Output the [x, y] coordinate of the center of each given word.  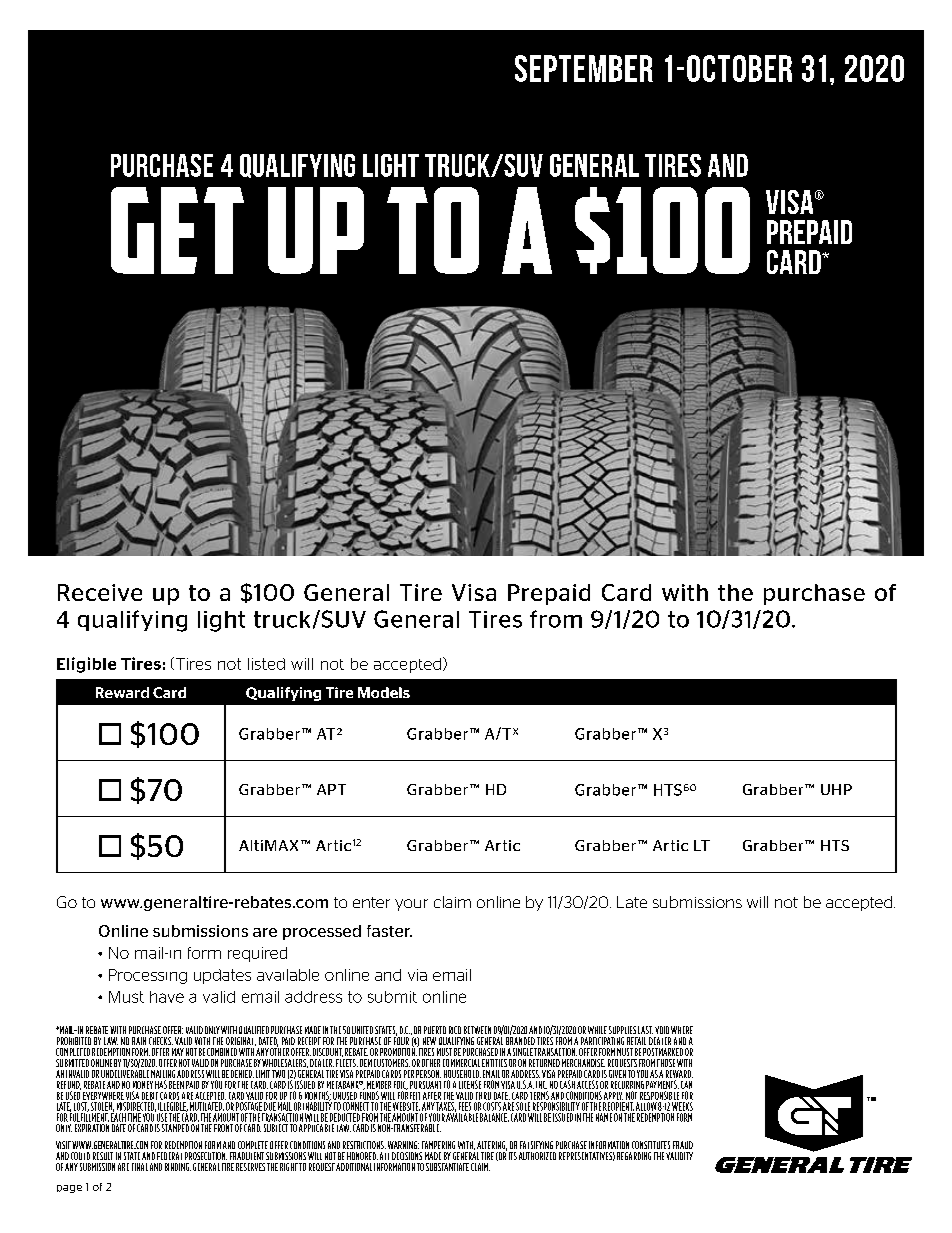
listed [266, 664]
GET [177, 230]
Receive [100, 592]
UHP [836, 789]
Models [384, 692]
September [584, 68]
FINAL [140, 1167]
